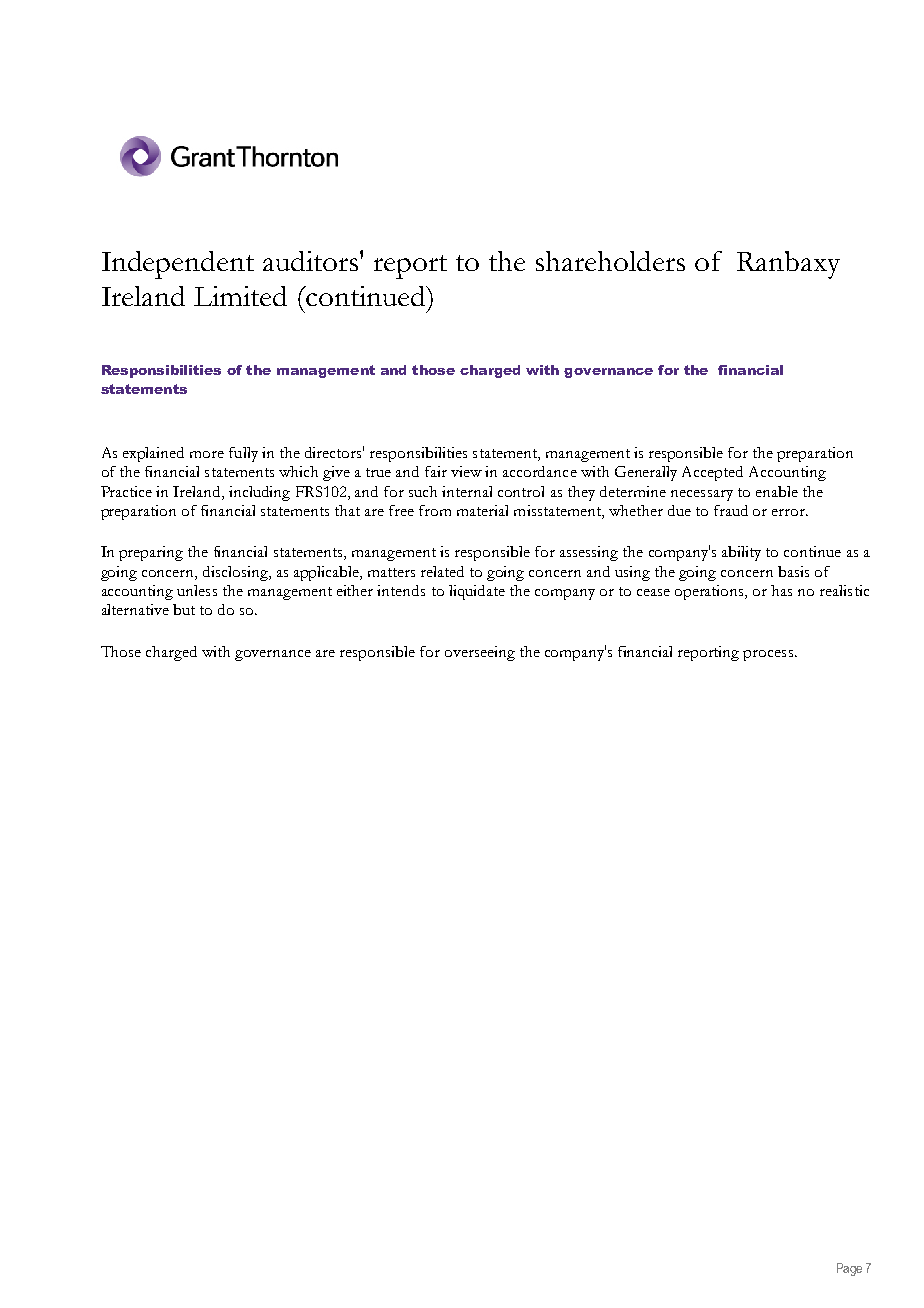 The width and height of the document is (924, 1308). I want to click on including, so click(259, 493).
